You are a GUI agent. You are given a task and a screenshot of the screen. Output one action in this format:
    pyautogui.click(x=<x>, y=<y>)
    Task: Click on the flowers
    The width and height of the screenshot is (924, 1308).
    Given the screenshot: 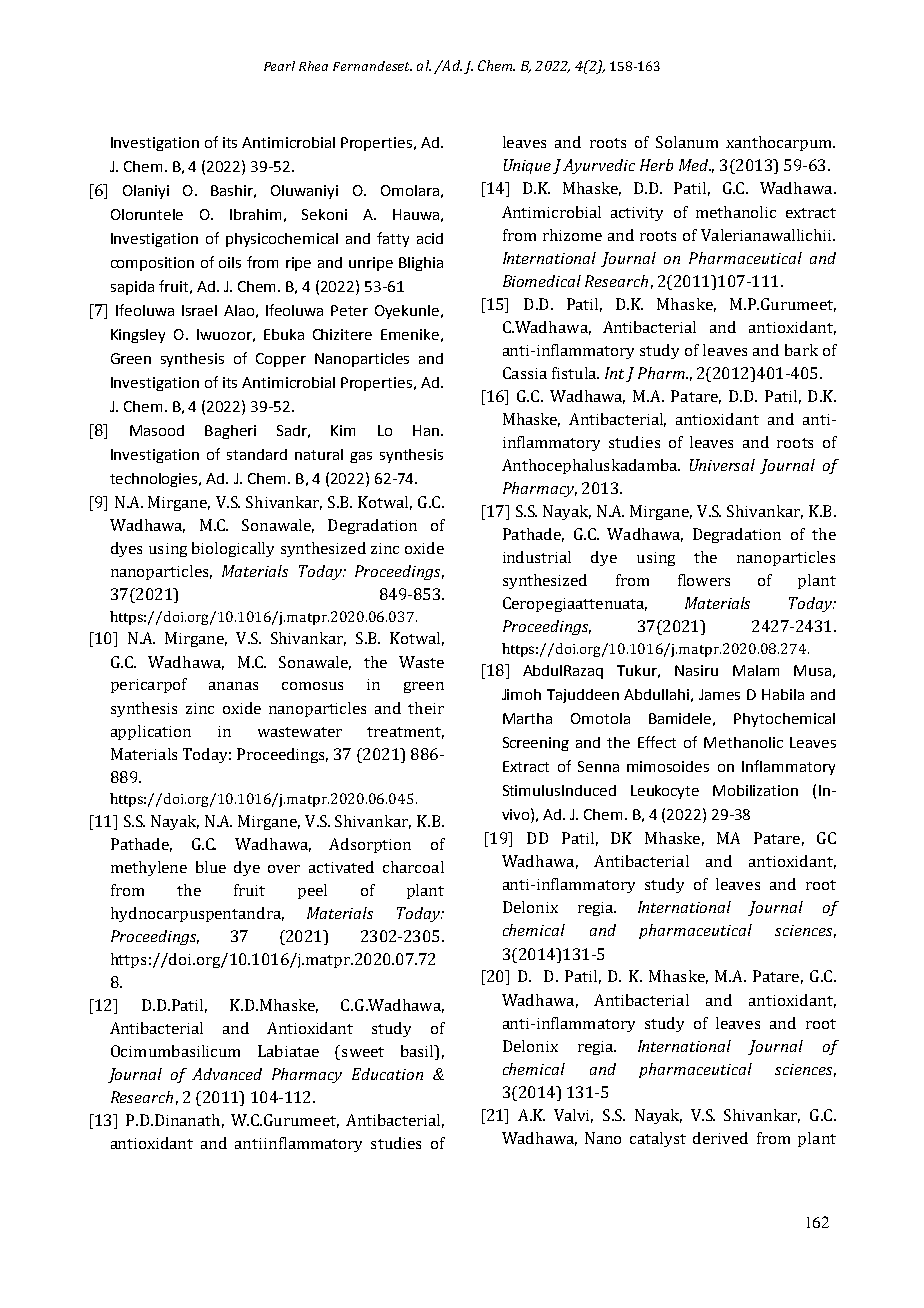 What is the action you would take?
    pyautogui.click(x=704, y=580)
